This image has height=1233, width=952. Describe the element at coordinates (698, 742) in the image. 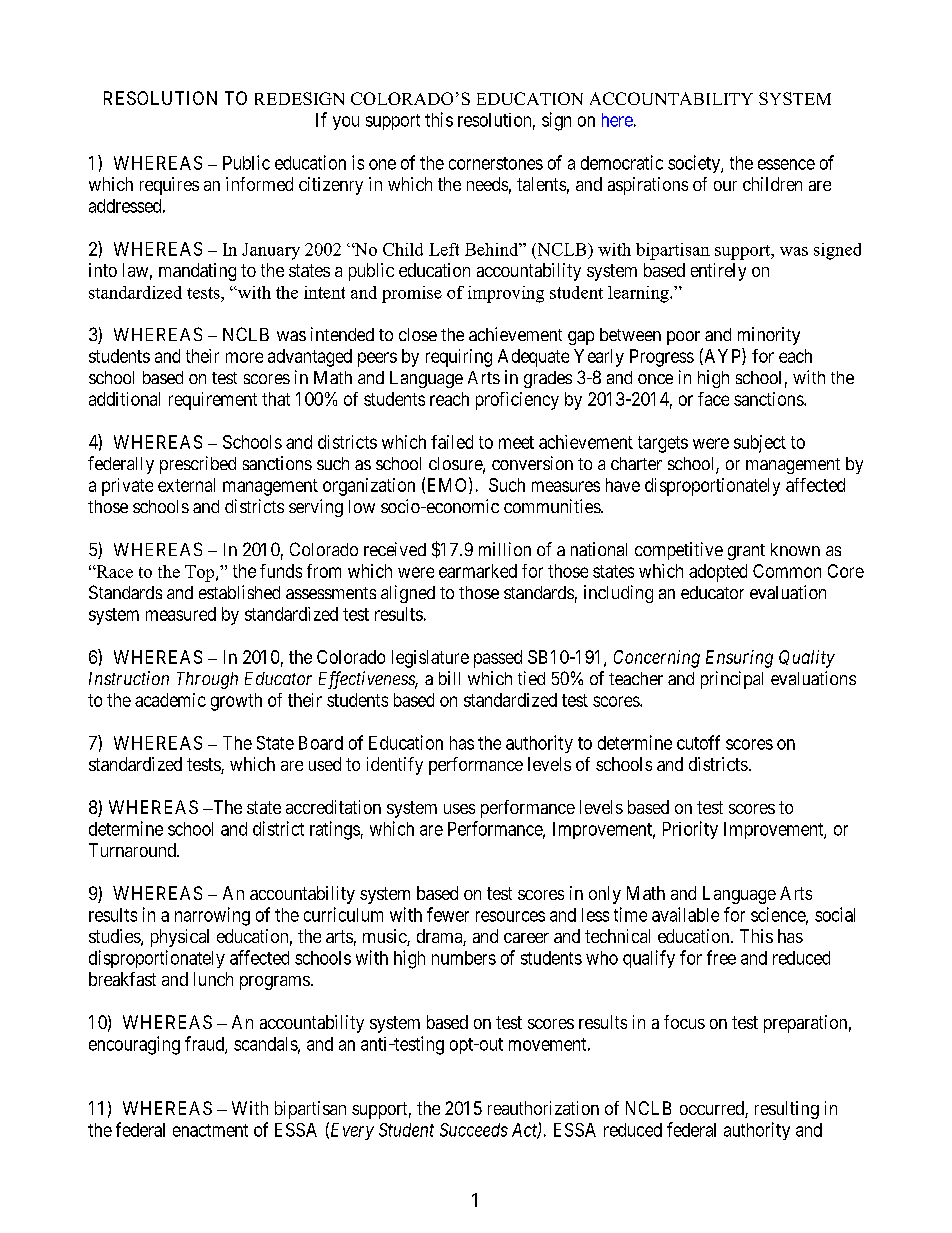

I see `cutoff` at that location.
